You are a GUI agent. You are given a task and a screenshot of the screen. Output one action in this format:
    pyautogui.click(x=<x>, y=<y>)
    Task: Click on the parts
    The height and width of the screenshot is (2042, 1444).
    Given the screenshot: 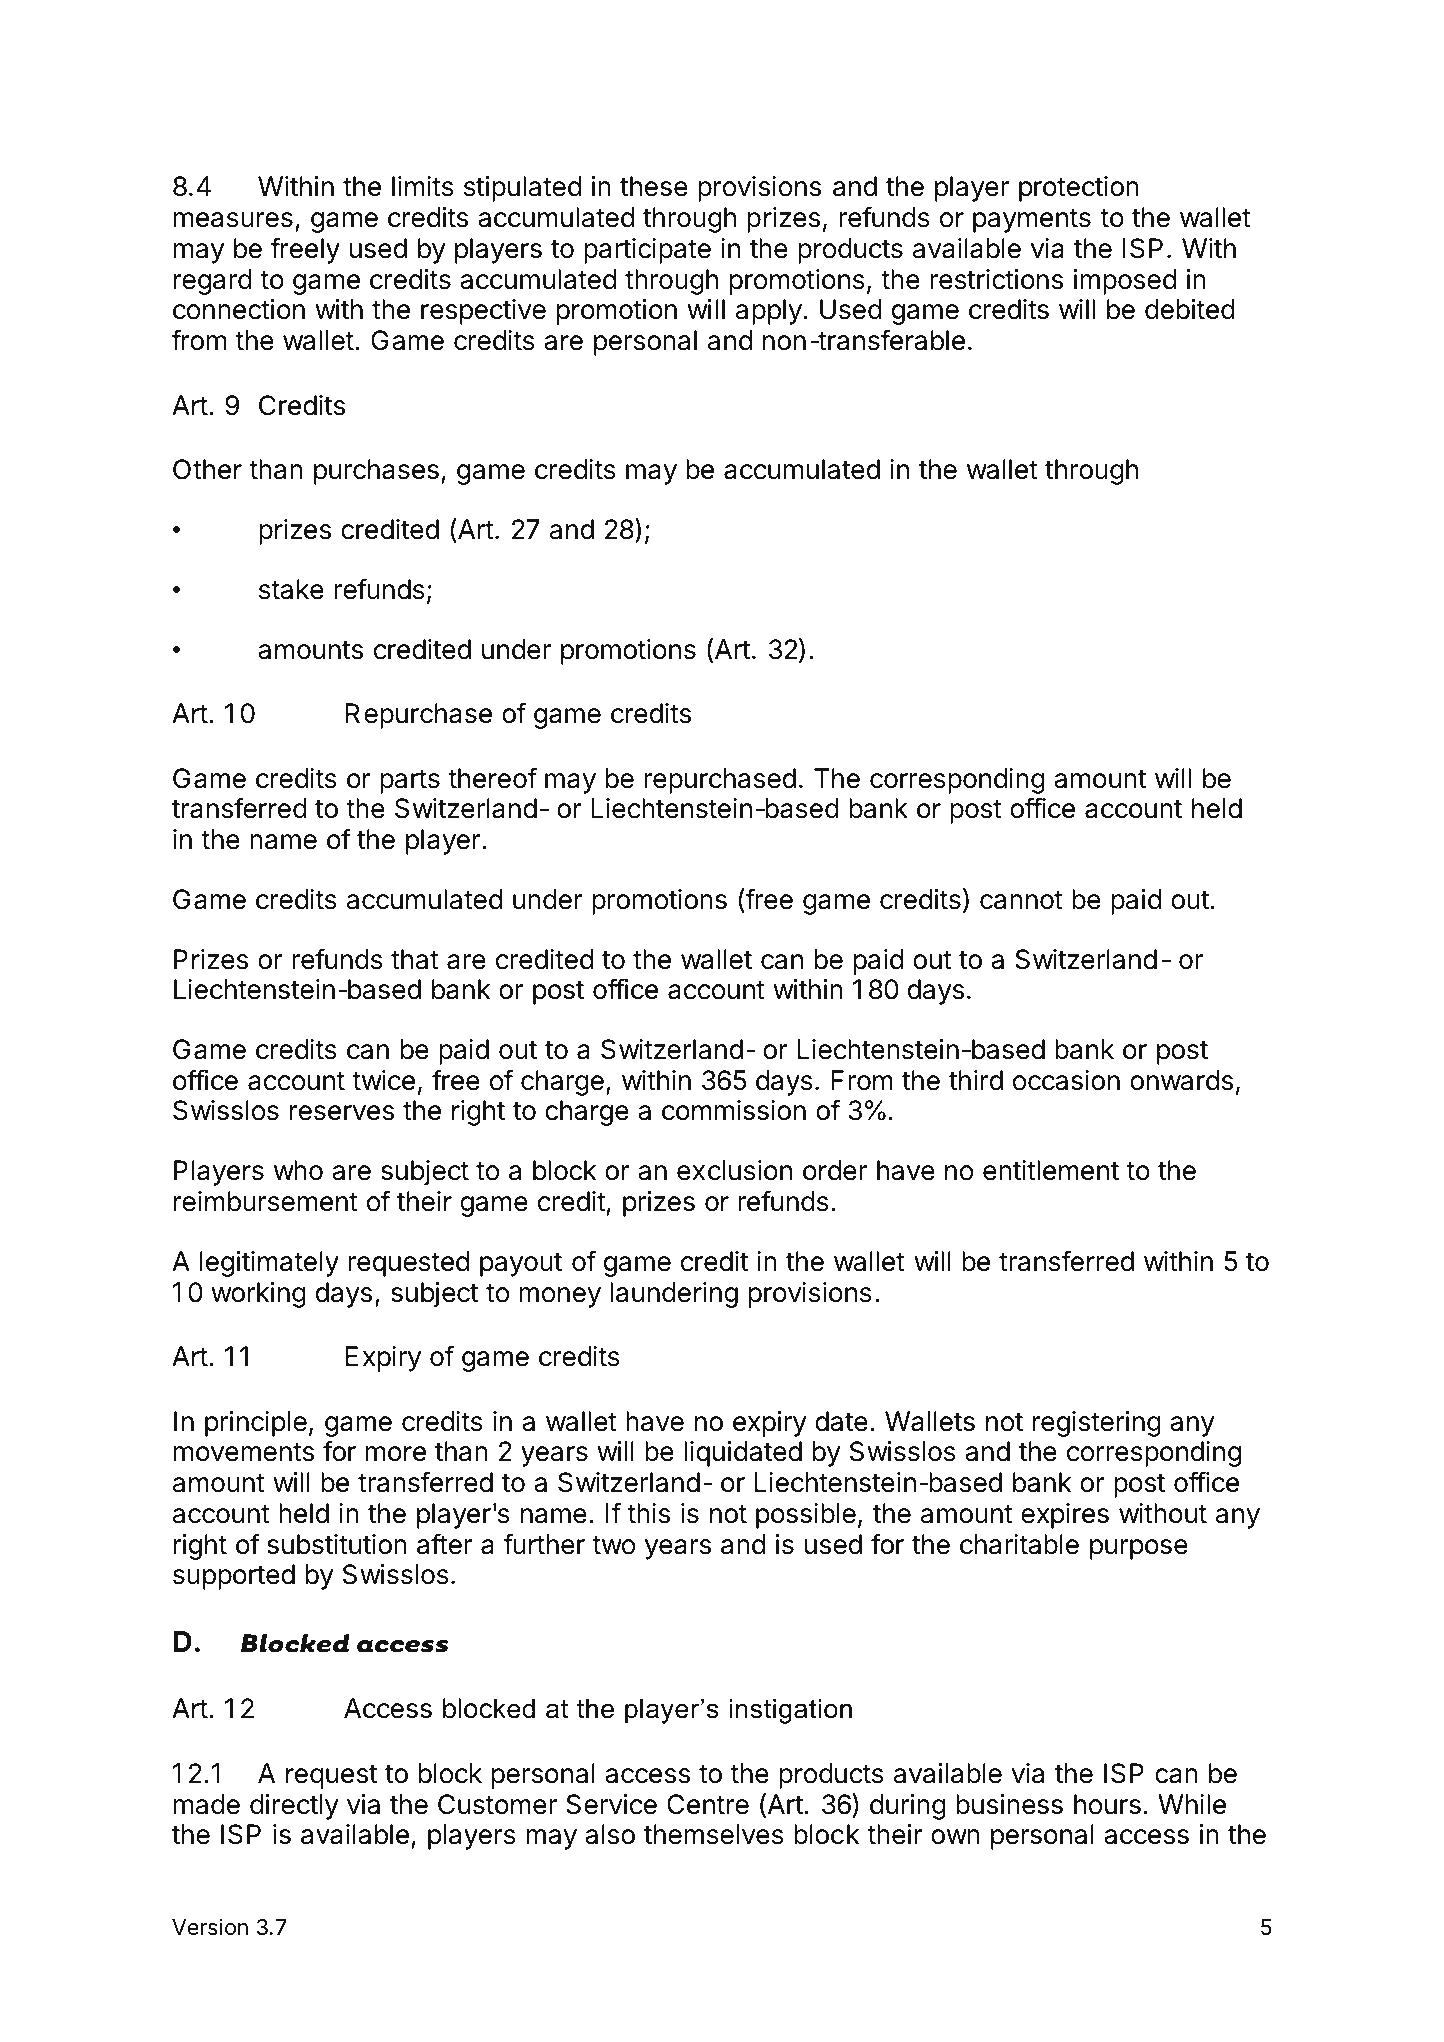 What is the action you would take?
    pyautogui.click(x=410, y=782)
